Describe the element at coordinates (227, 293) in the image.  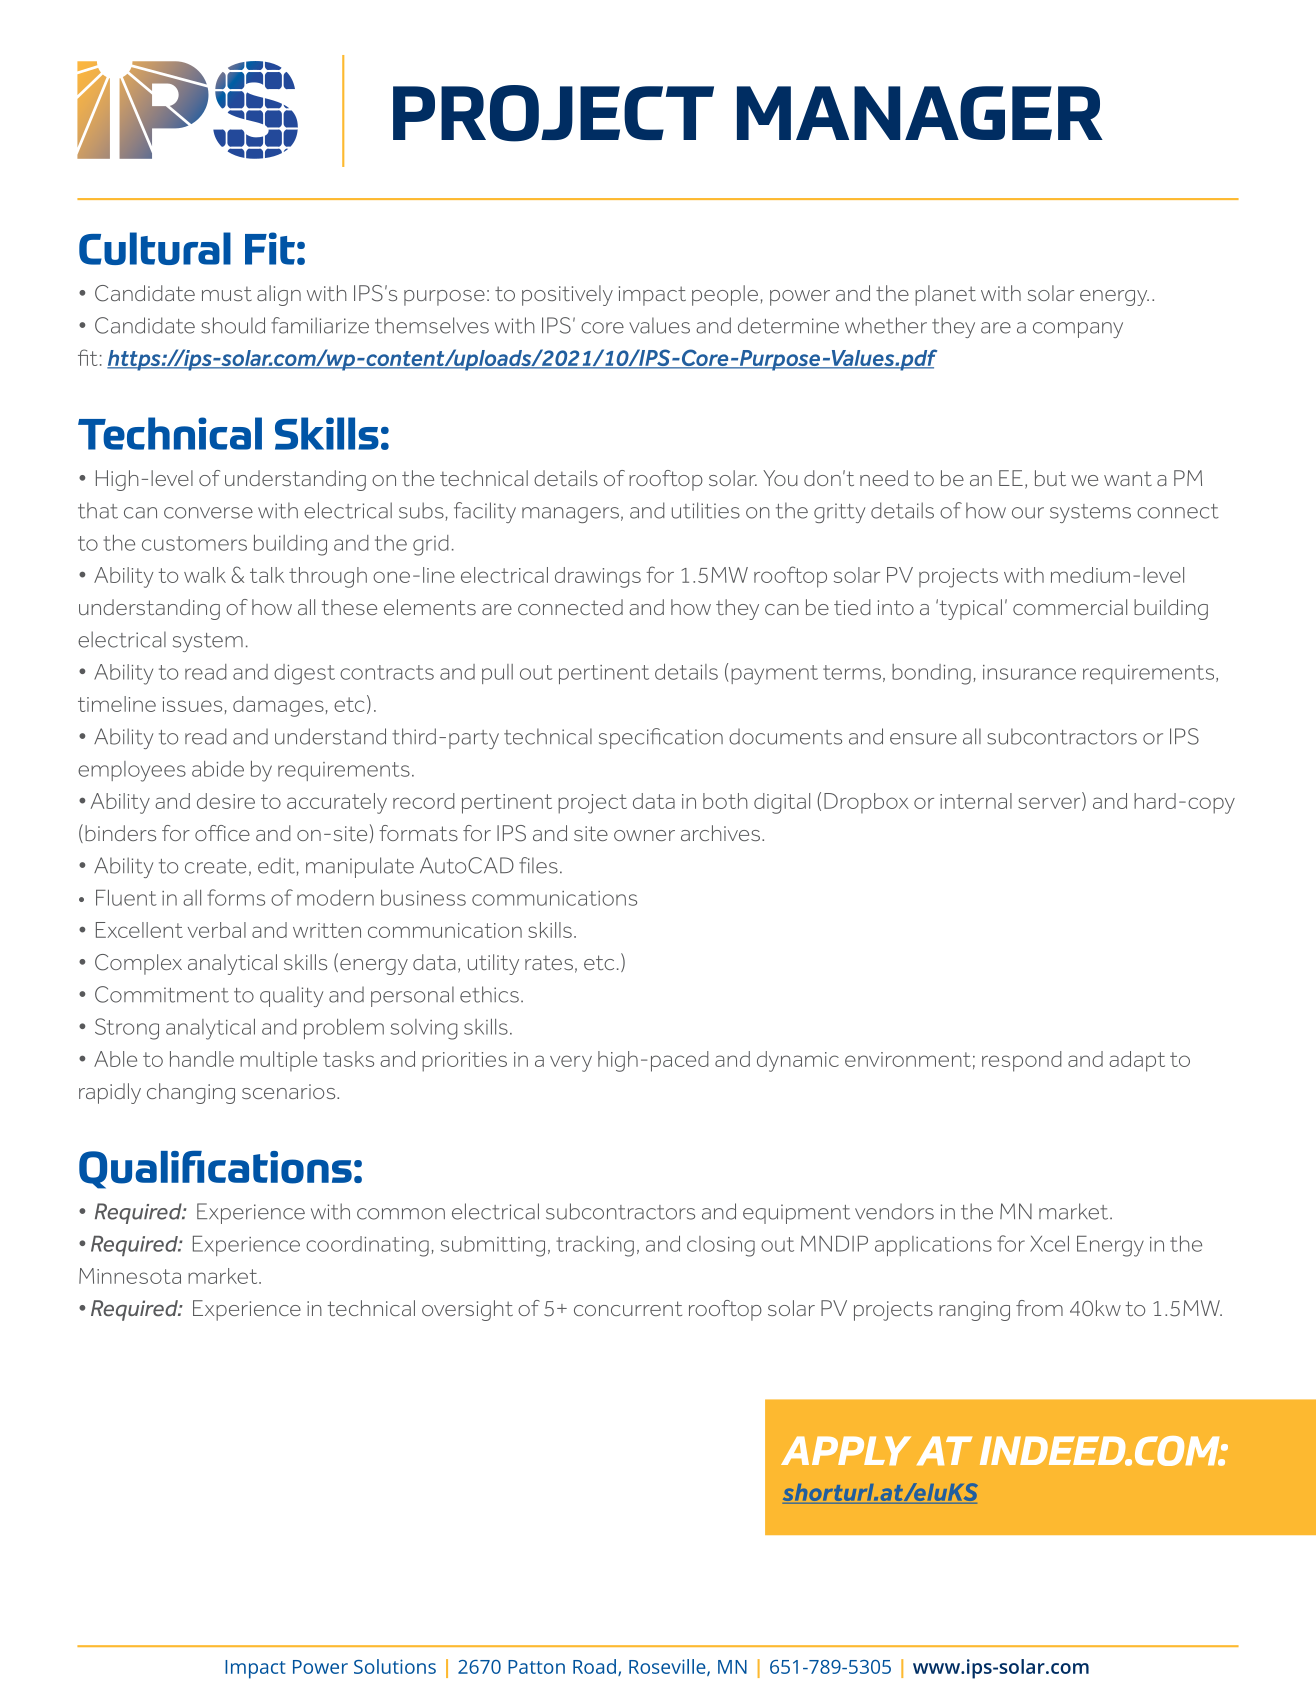
I see `must` at that location.
